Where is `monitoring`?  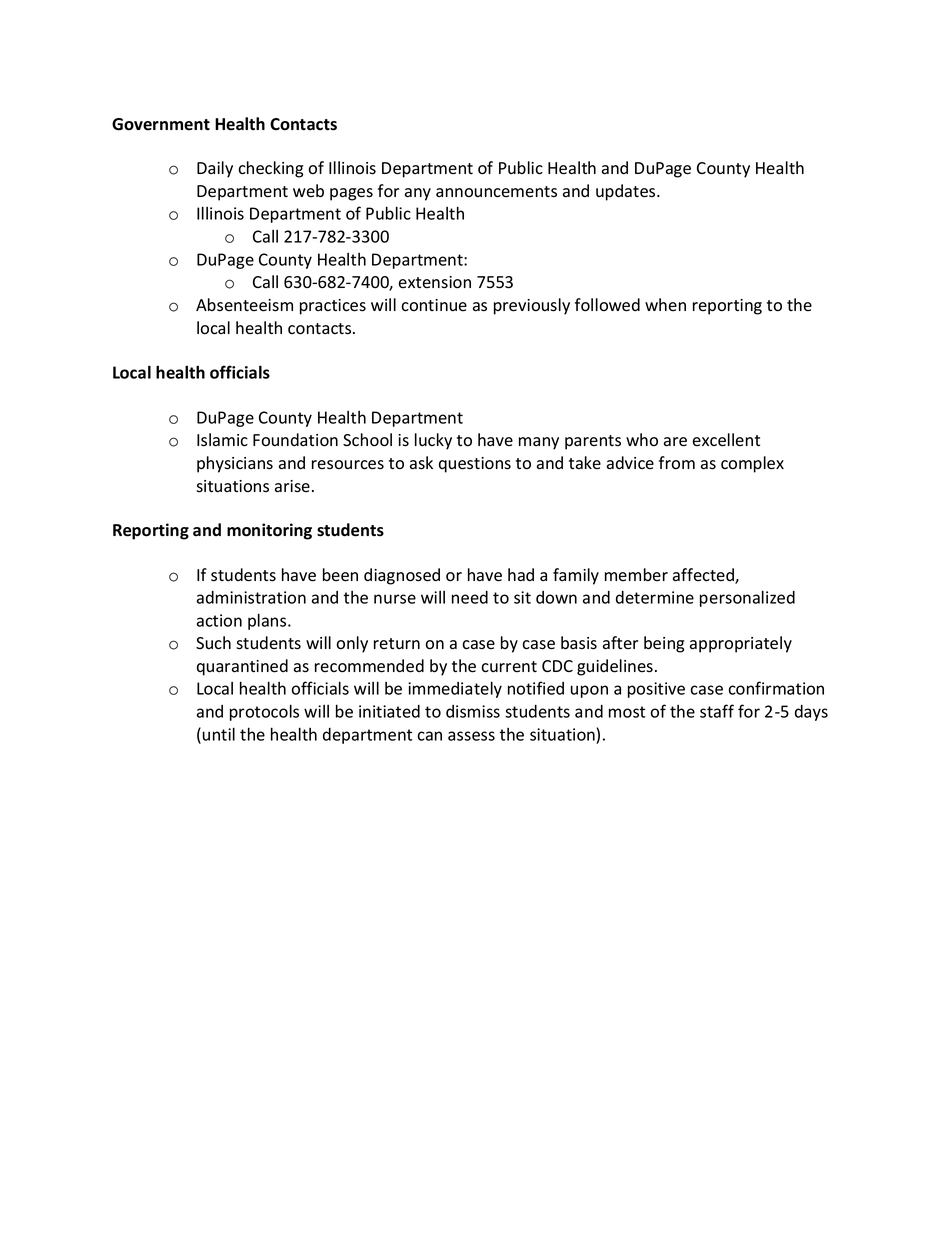
monitoring is located at coordinates (269, 531).
